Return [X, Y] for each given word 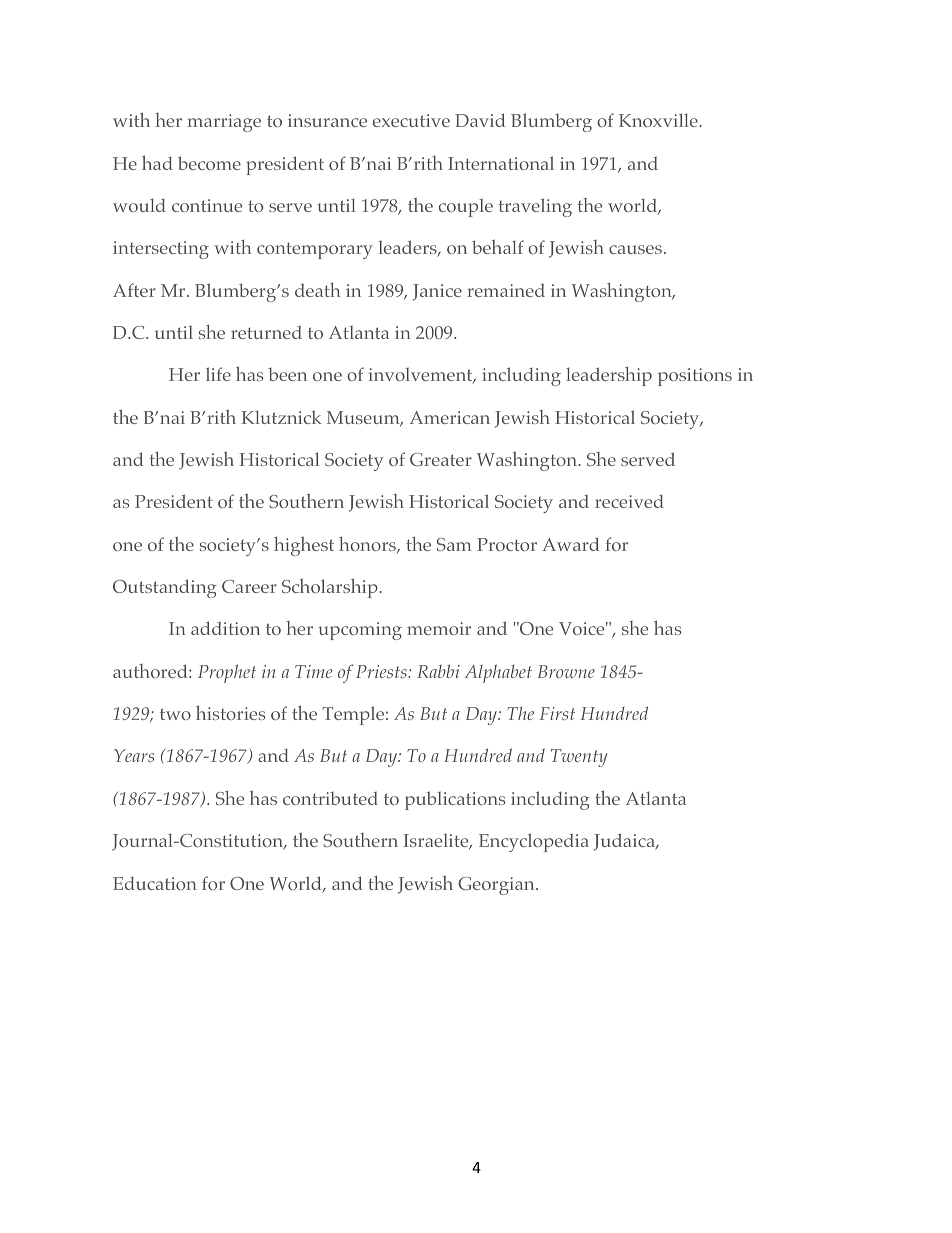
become [209, 163]
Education [155, 883]
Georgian [497, 886]
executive [411, 120]
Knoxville [659, 120]
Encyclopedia [534, 842]
